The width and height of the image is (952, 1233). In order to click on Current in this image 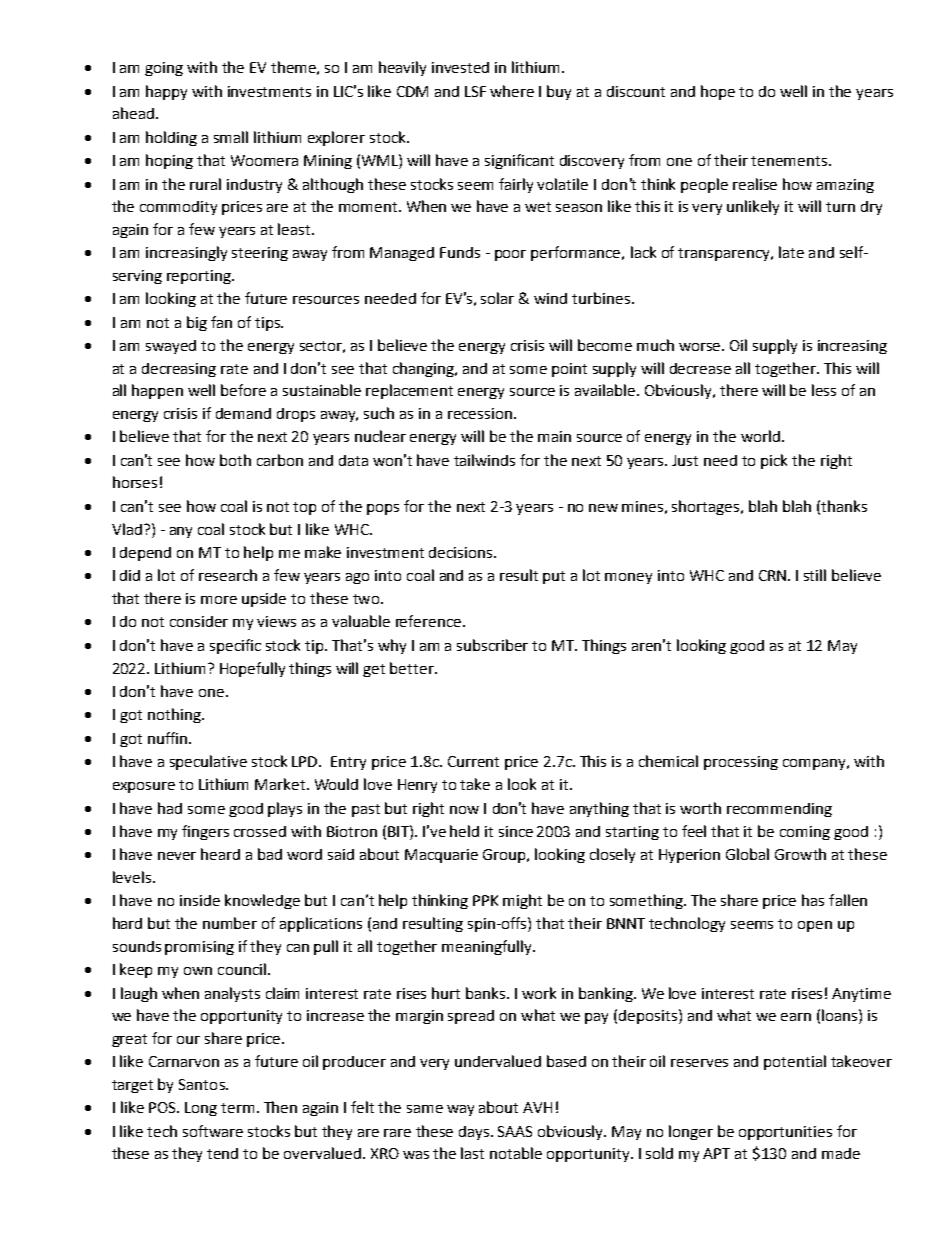, I will do `click(473, 761)`.
